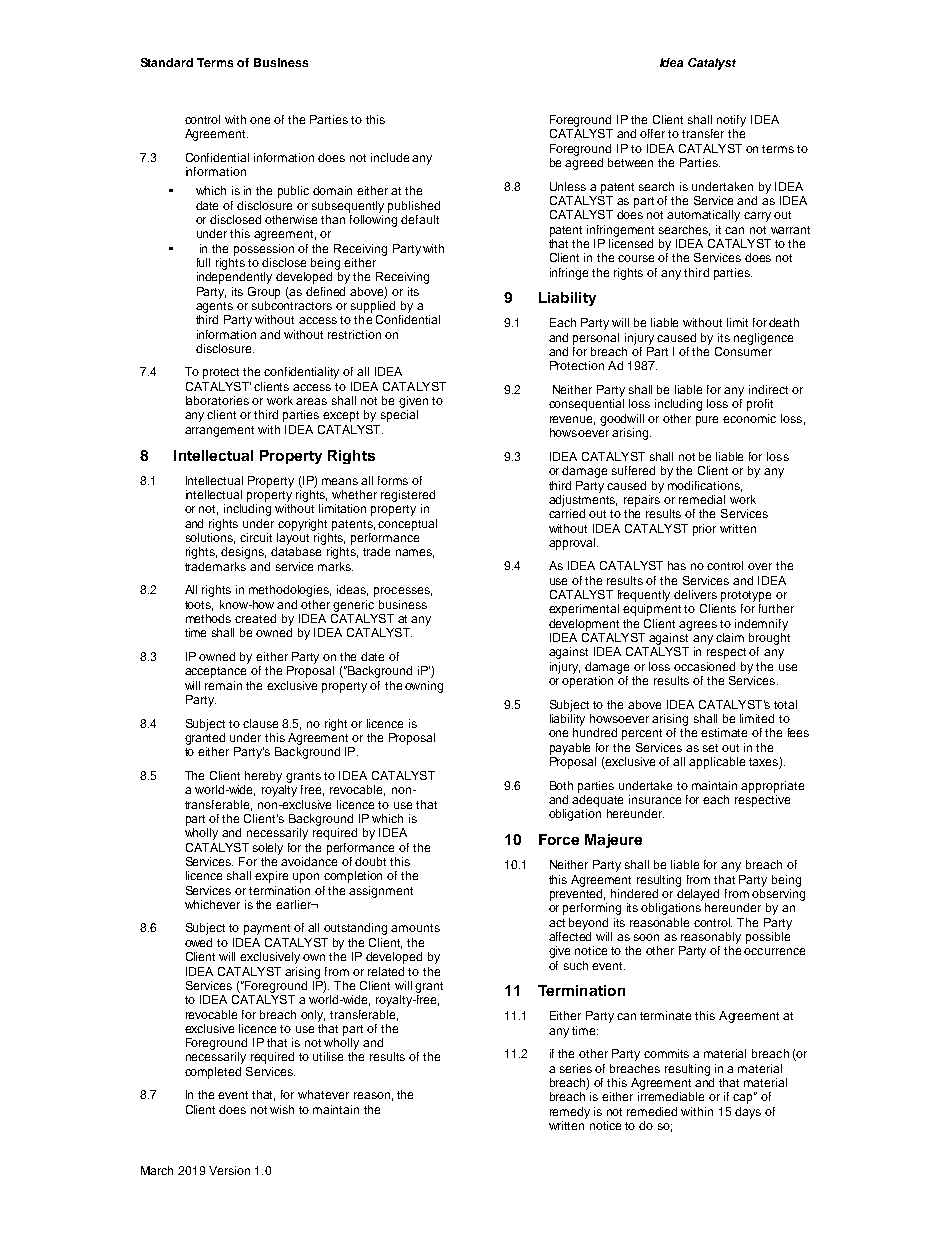  I want to click on Version, so click(229, 1170).
